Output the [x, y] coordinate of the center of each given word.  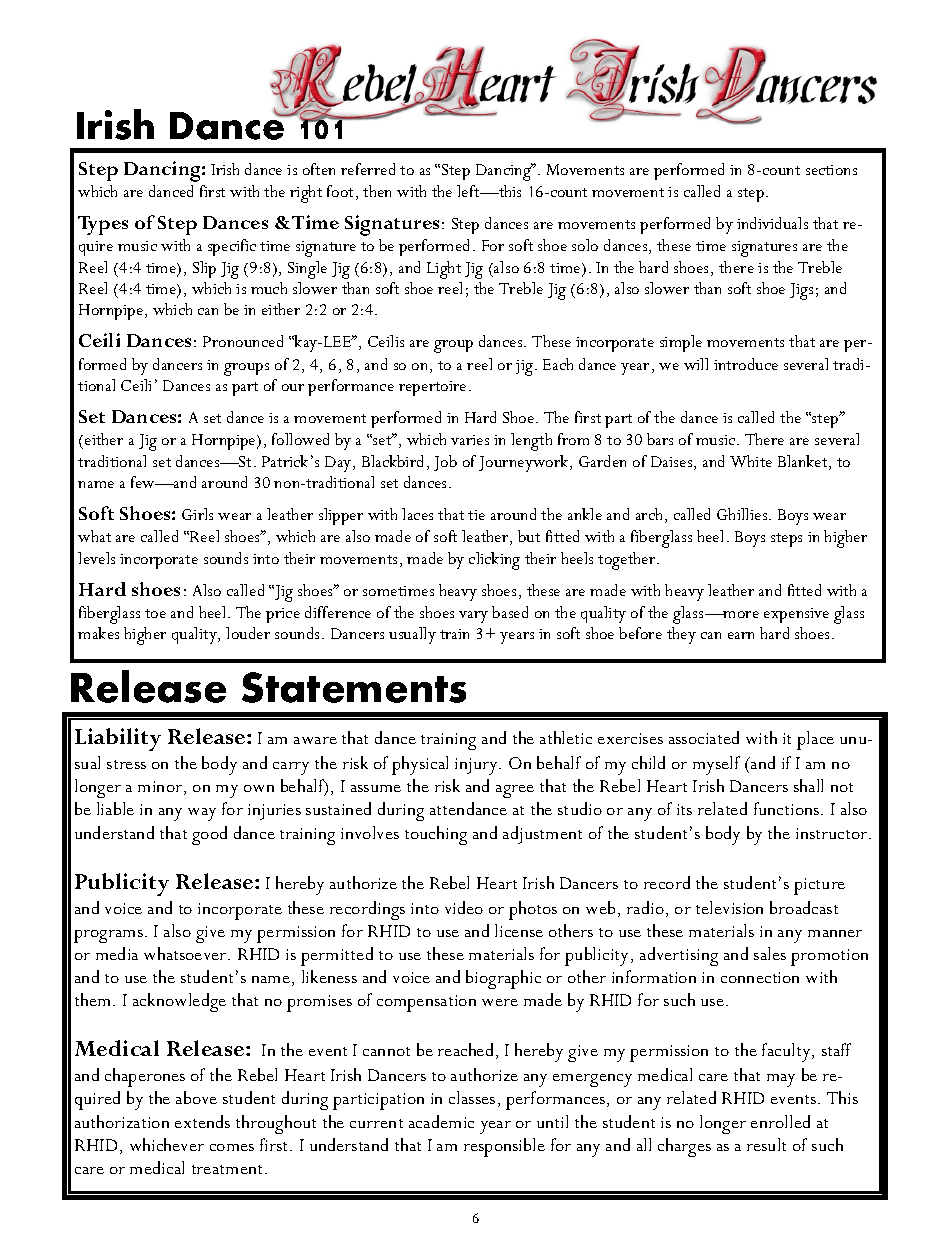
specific [232, 247]
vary [473, 617]
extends [202, 1121]
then [377, 191]
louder [248, 633]
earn [741, 635]
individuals [772, 223]
